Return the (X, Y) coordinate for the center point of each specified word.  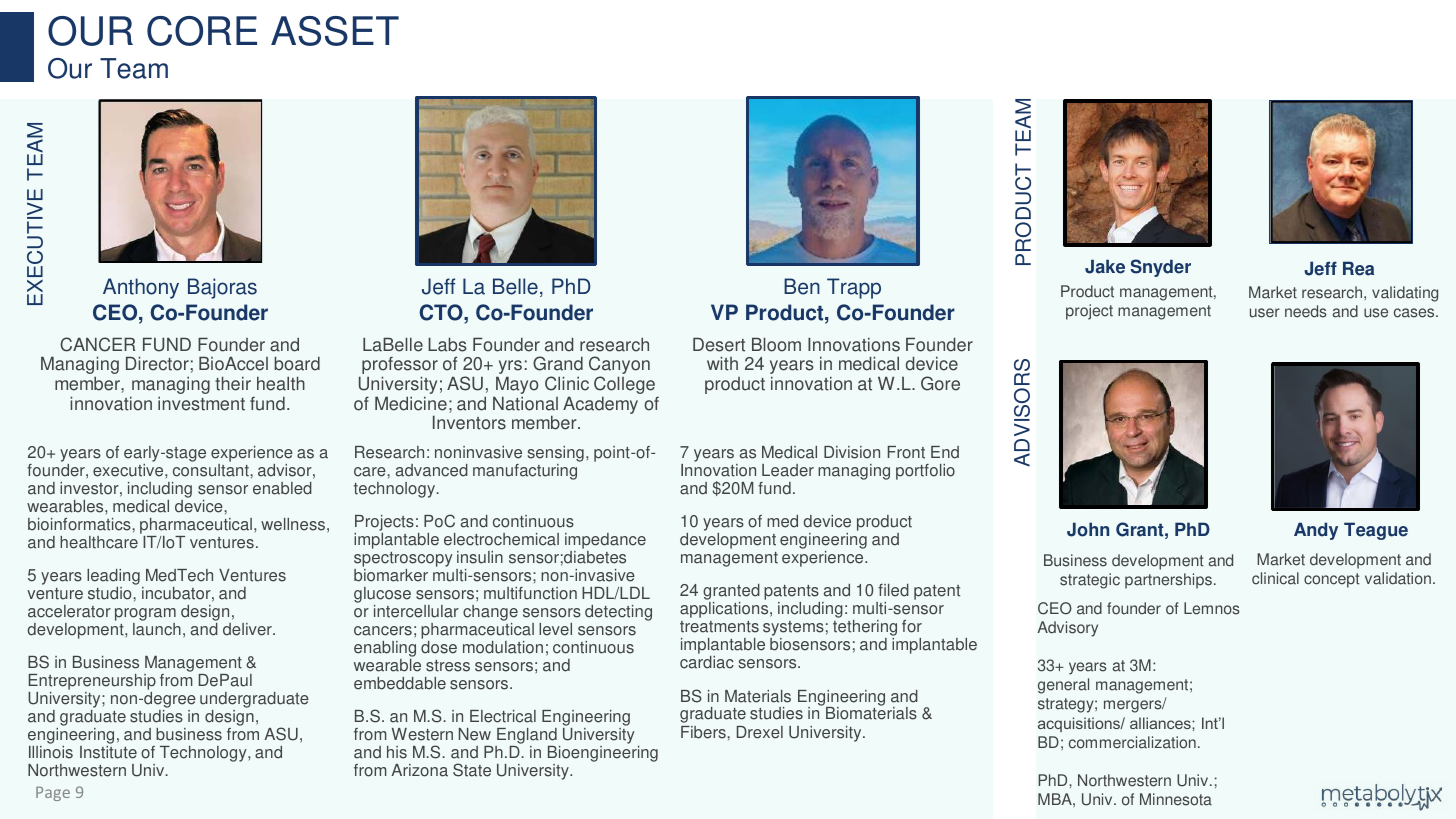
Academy (600, 405)
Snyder (1160, 268)
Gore (940, 383)
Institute (108, 752)
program (145, 616)
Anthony (141, 288)
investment (201, 403)
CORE (202, 31)
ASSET (335, 31)
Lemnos (1212, 608)
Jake (1105, 266)
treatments (719, 627)
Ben (802, 286)
